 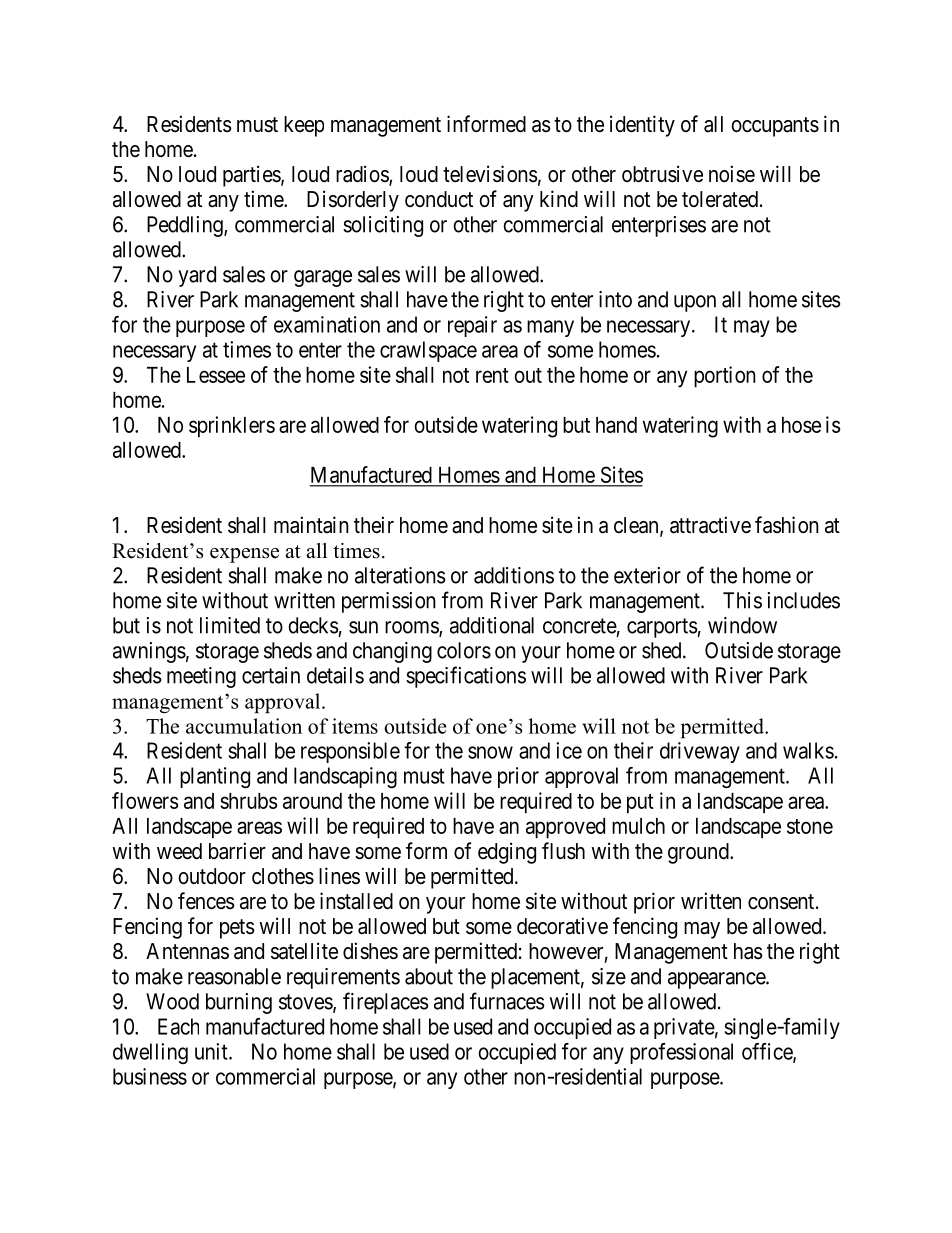 What do you see at coordinates (304, 126) in the screenshot?
I see `keep` at bounding box center [304, 126].
